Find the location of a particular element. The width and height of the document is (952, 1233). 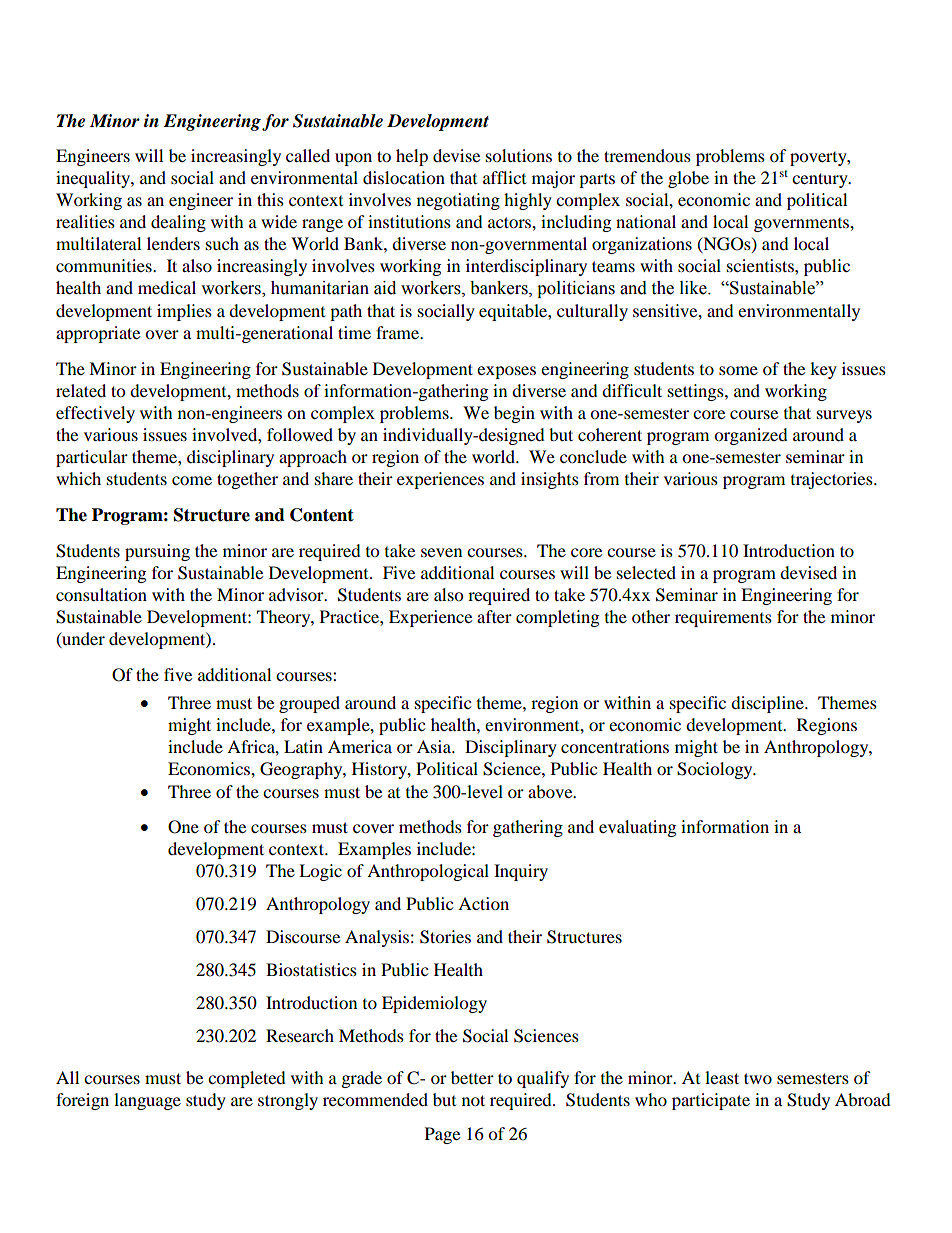

Latin is located at coordinates (303, 746).
